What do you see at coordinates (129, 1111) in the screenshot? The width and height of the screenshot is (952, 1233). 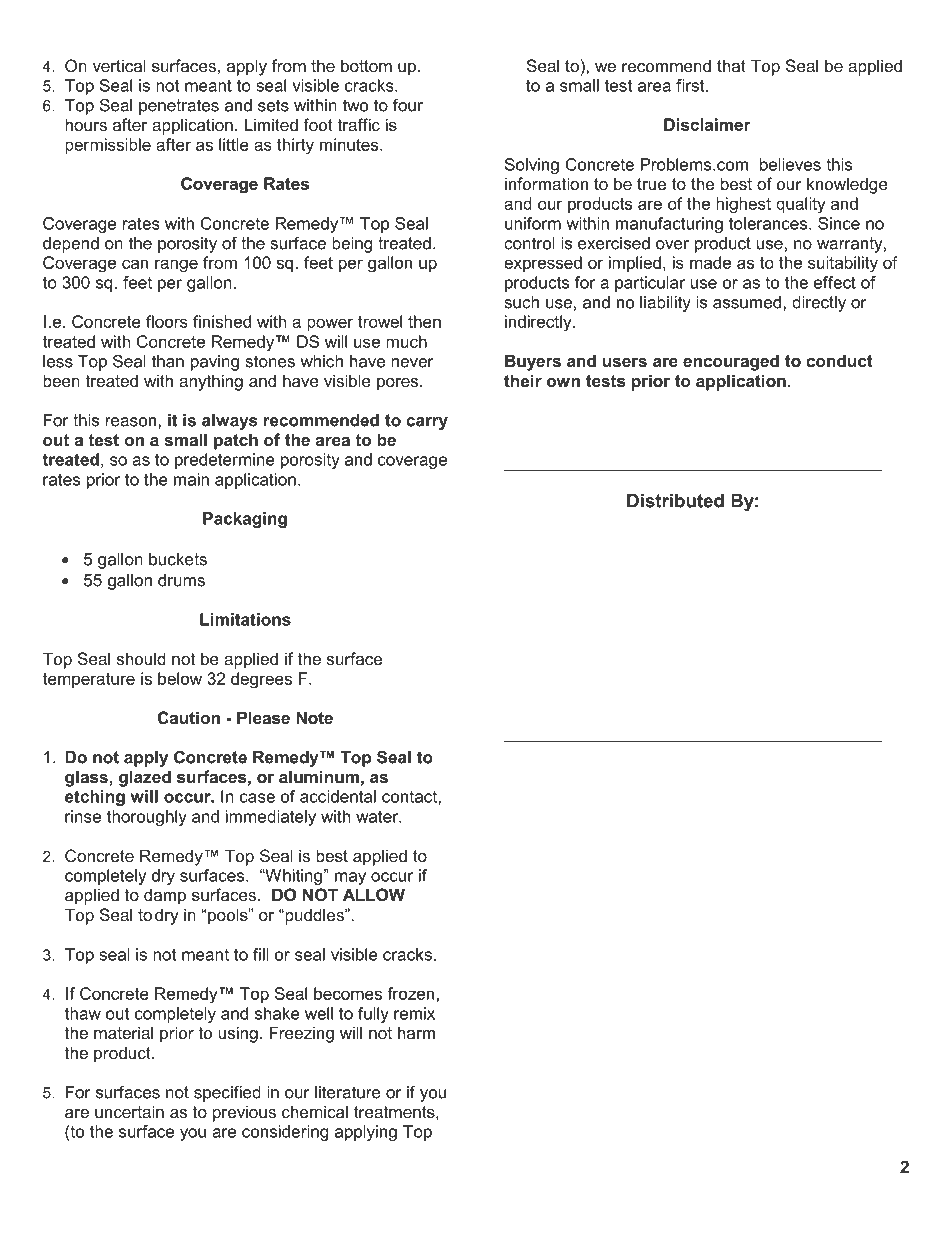 I see `uncertain` at bounding box center [129, 1111].
